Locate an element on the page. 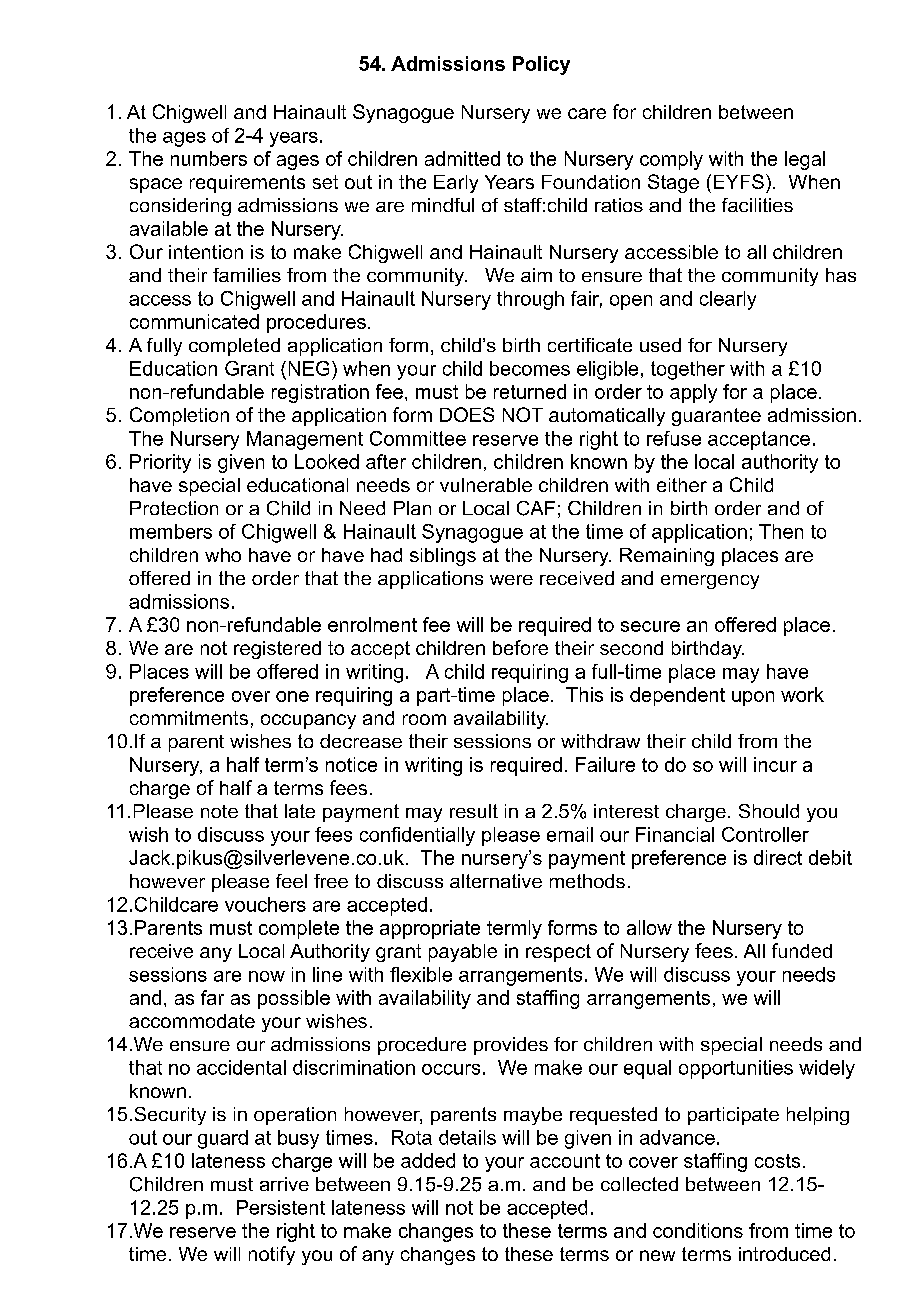 The image size is (924, 1308). legal is located at coordinates (805, 160).
